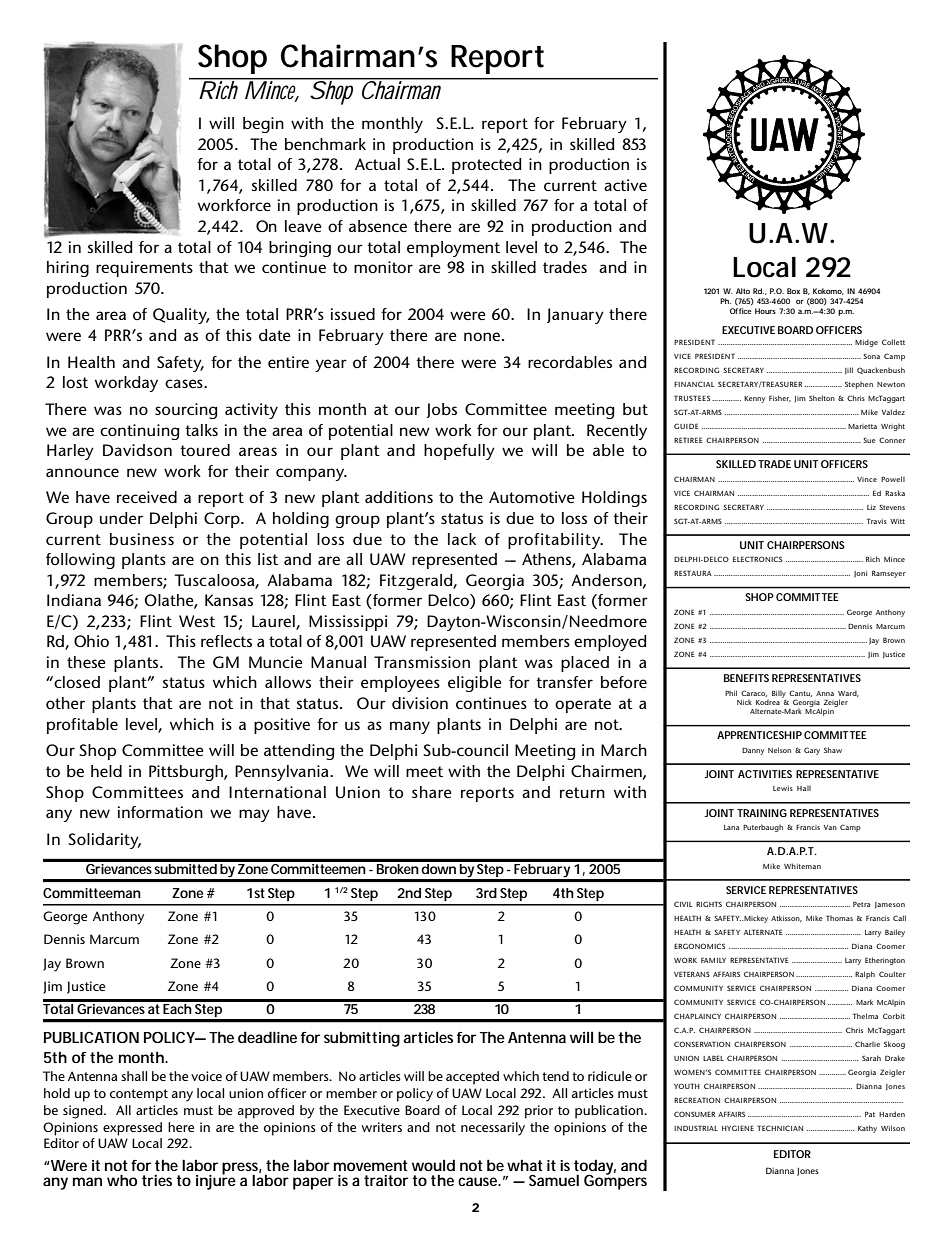 The image size is (952, 1233). What do you see at coordinates (780, 398) in the screenshot?
I see `Fisher` at bounding box center [780, 398].
